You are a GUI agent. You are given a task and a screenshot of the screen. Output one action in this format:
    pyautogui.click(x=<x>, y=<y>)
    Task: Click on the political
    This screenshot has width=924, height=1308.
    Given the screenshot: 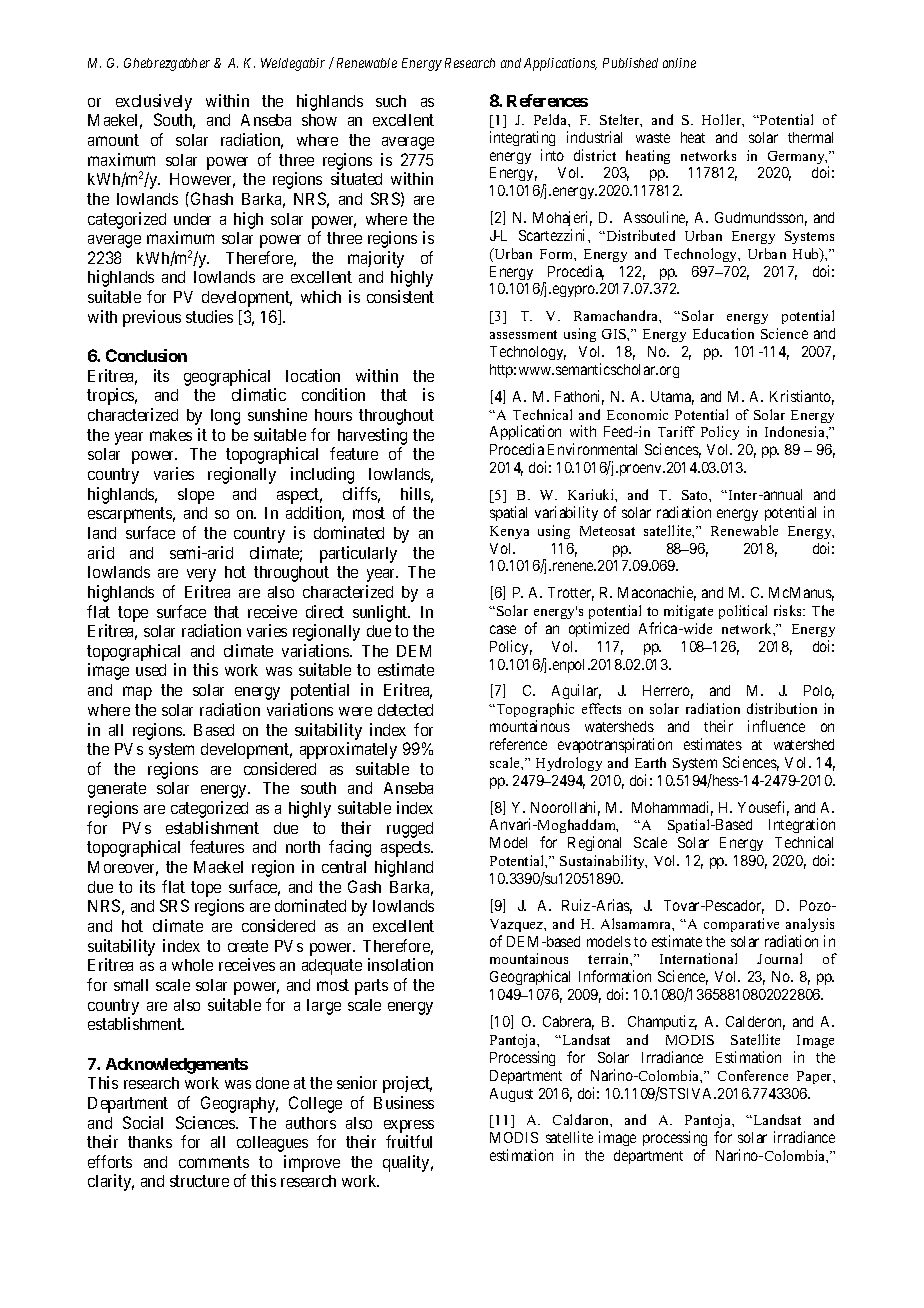 What is the action you would take?
    pyautogui.click(x=743, y=612)
